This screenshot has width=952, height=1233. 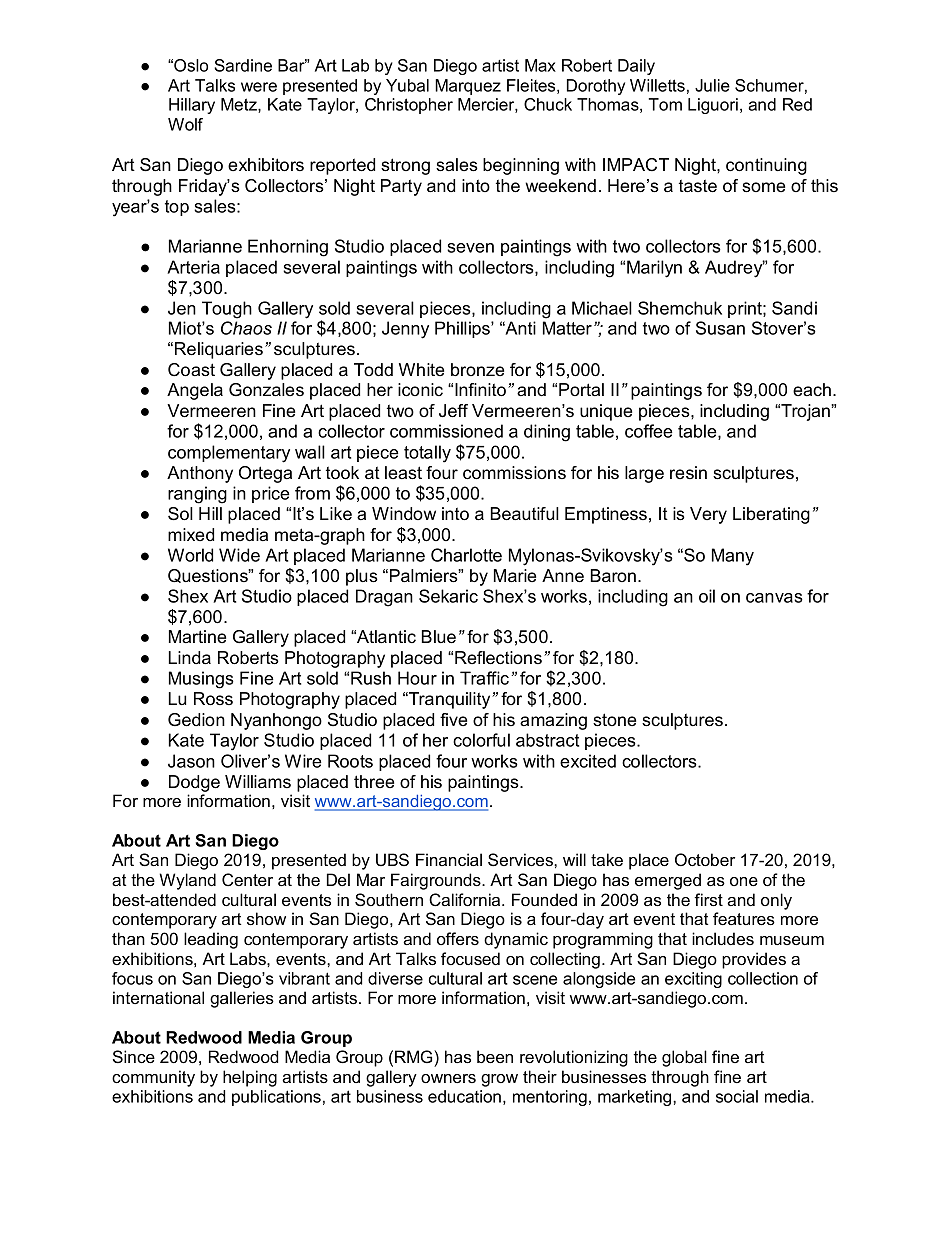 What do you see at coordinates (733, 557) in the screenshot?
I see `Many` at bounding box center [733, 557].
